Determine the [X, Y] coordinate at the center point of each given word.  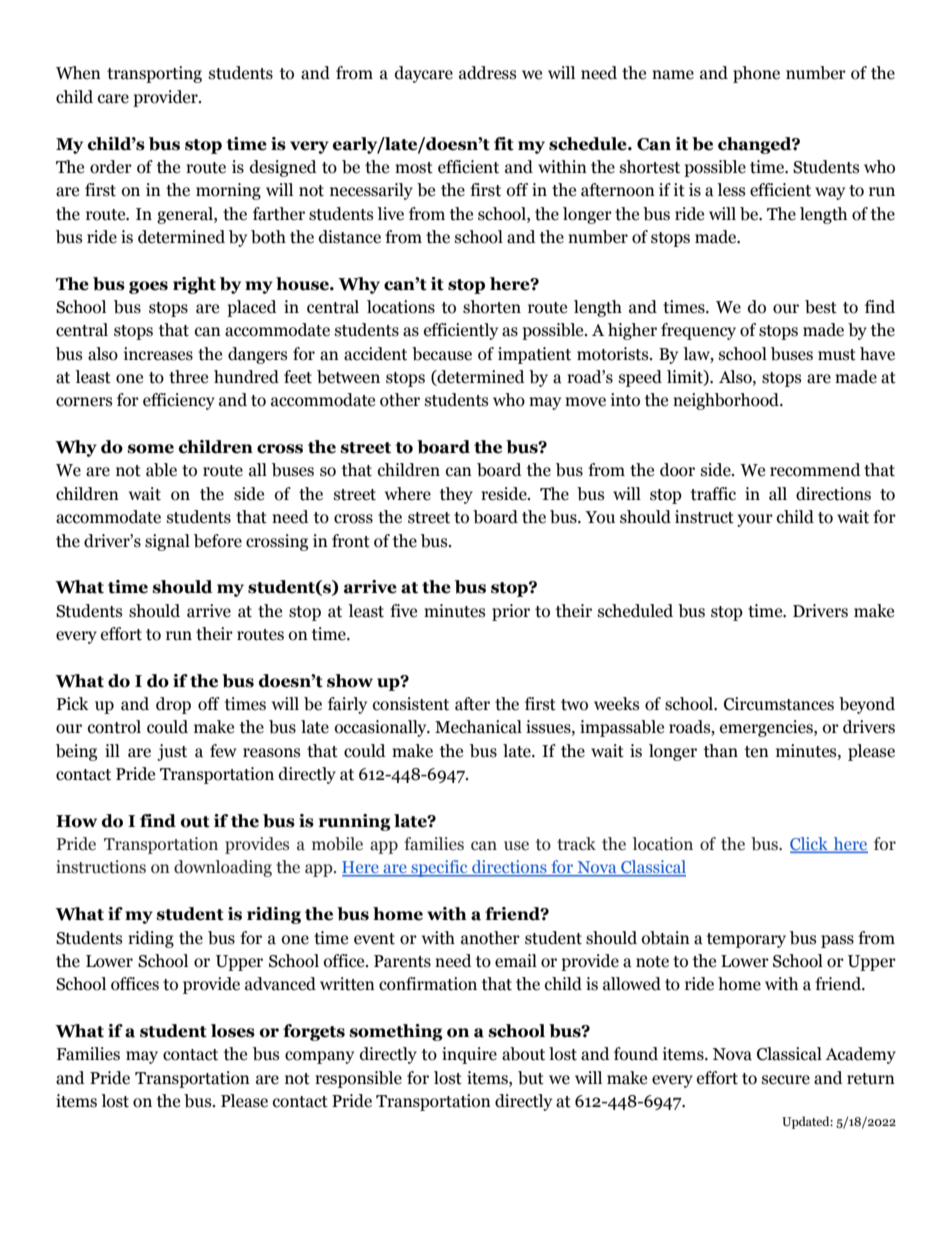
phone [756, 74]
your [755, 520]
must [837, 355]
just [172, 752]
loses [233, 1031]
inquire [469, 1055]
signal [167, 542]
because [442, 354]
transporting [154, 74]
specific [439, 868]
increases [158, 354]
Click [810, 845]
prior [511, 612]
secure [786, 1080]
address [487, 73]
